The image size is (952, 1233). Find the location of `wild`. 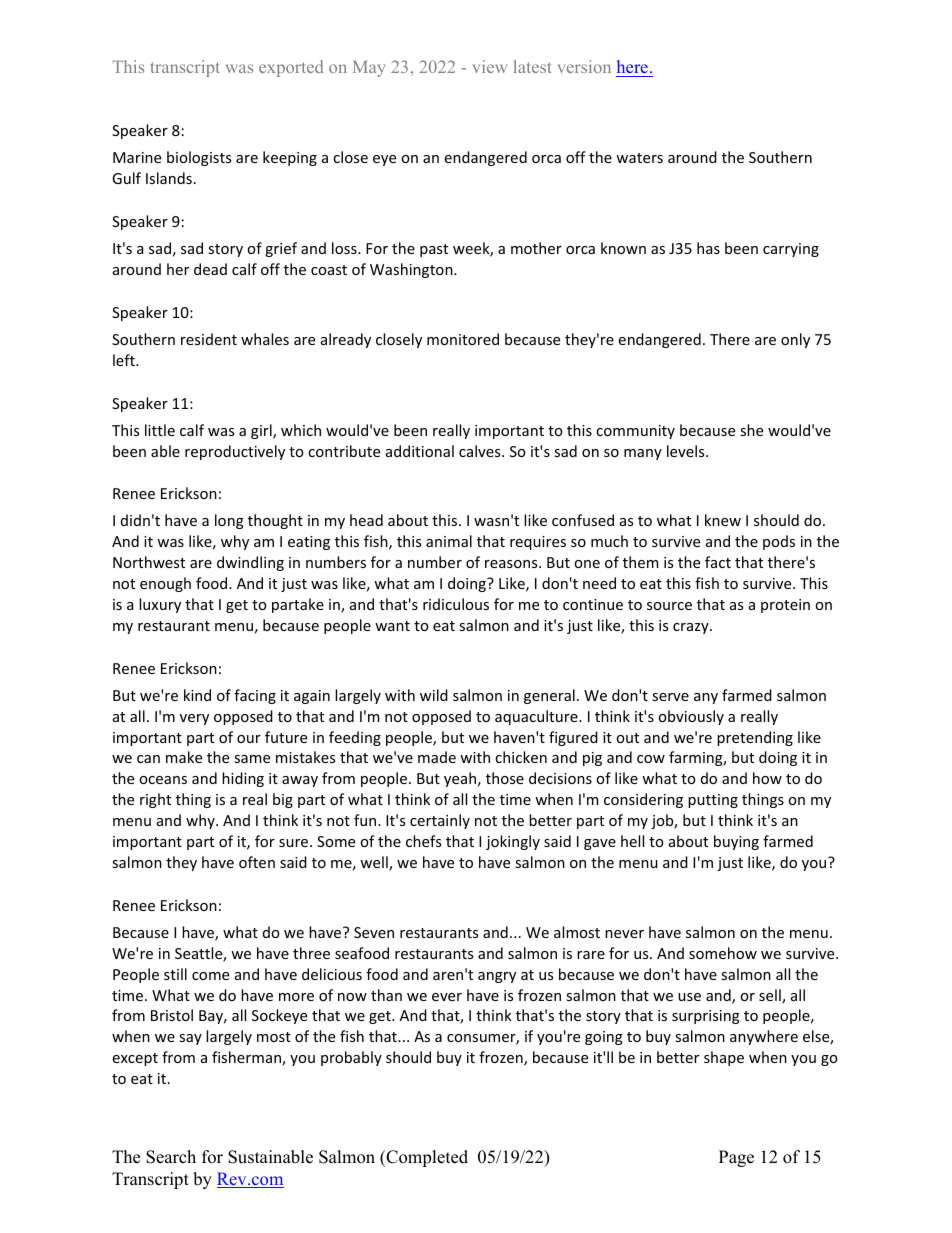

wild is located at coordinates (434, 695).
